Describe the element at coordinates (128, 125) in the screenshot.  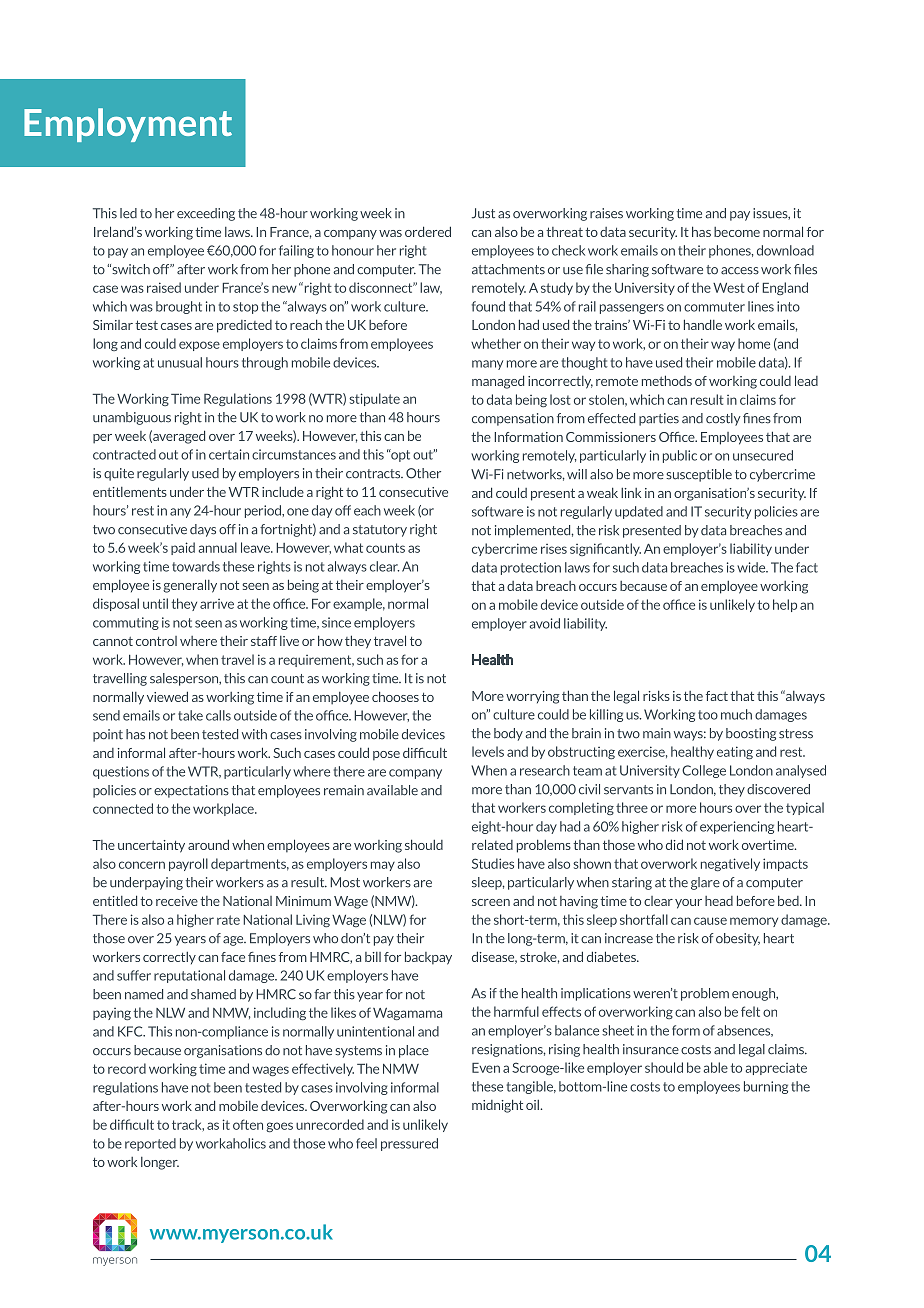
I see `Employment` at that location.
